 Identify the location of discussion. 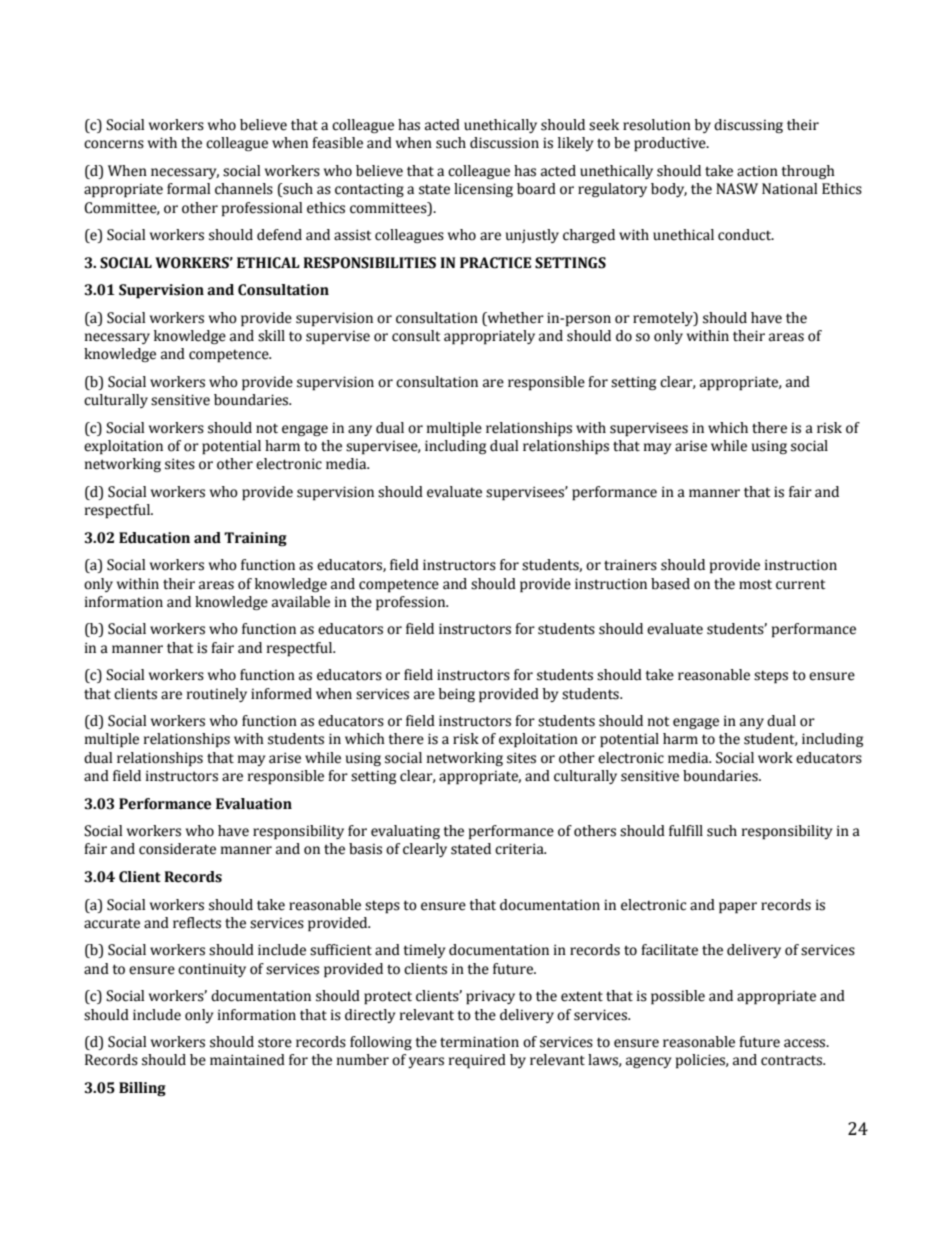
(504, 143).
